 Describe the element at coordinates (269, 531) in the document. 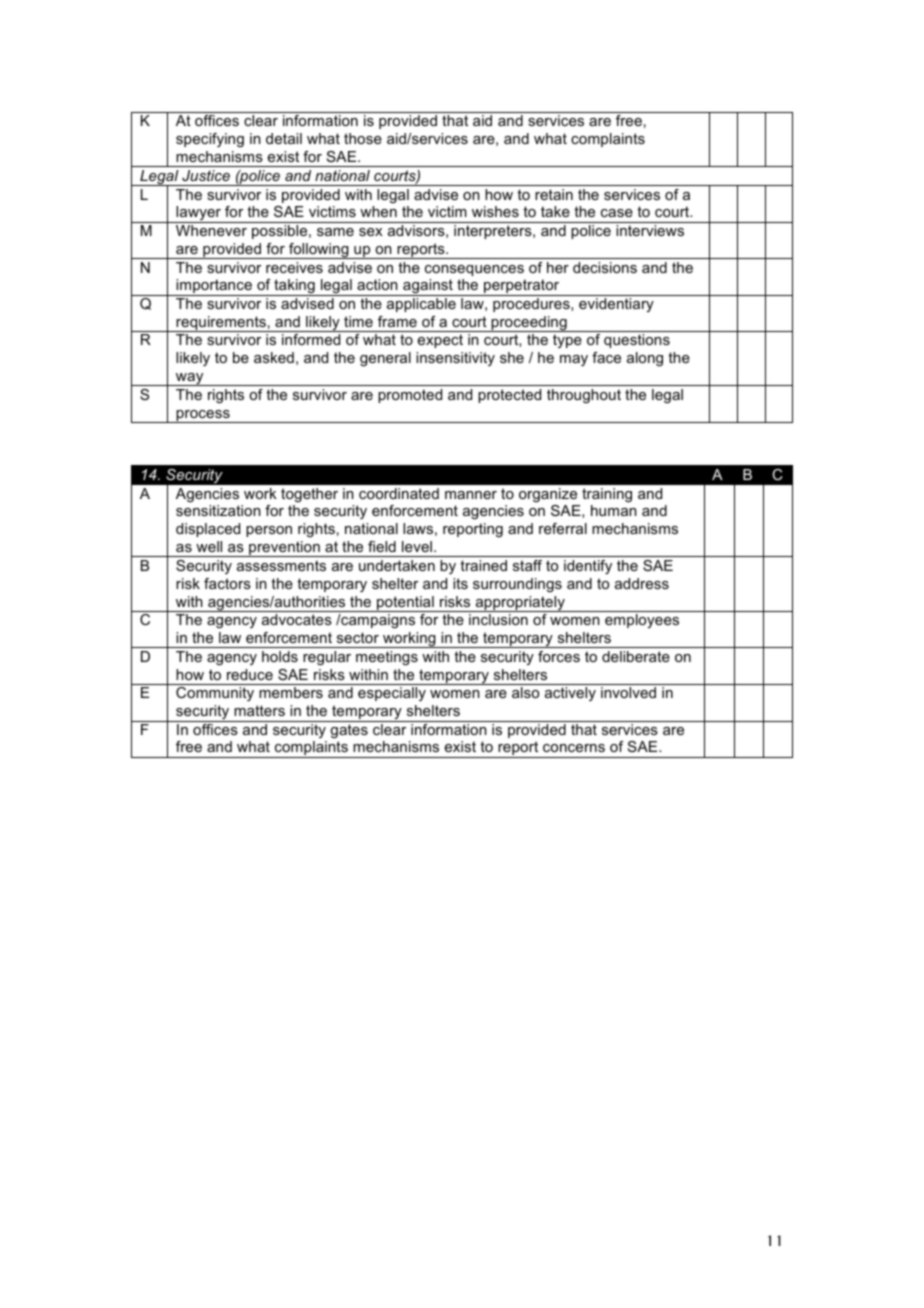

I see `person` at that location.
